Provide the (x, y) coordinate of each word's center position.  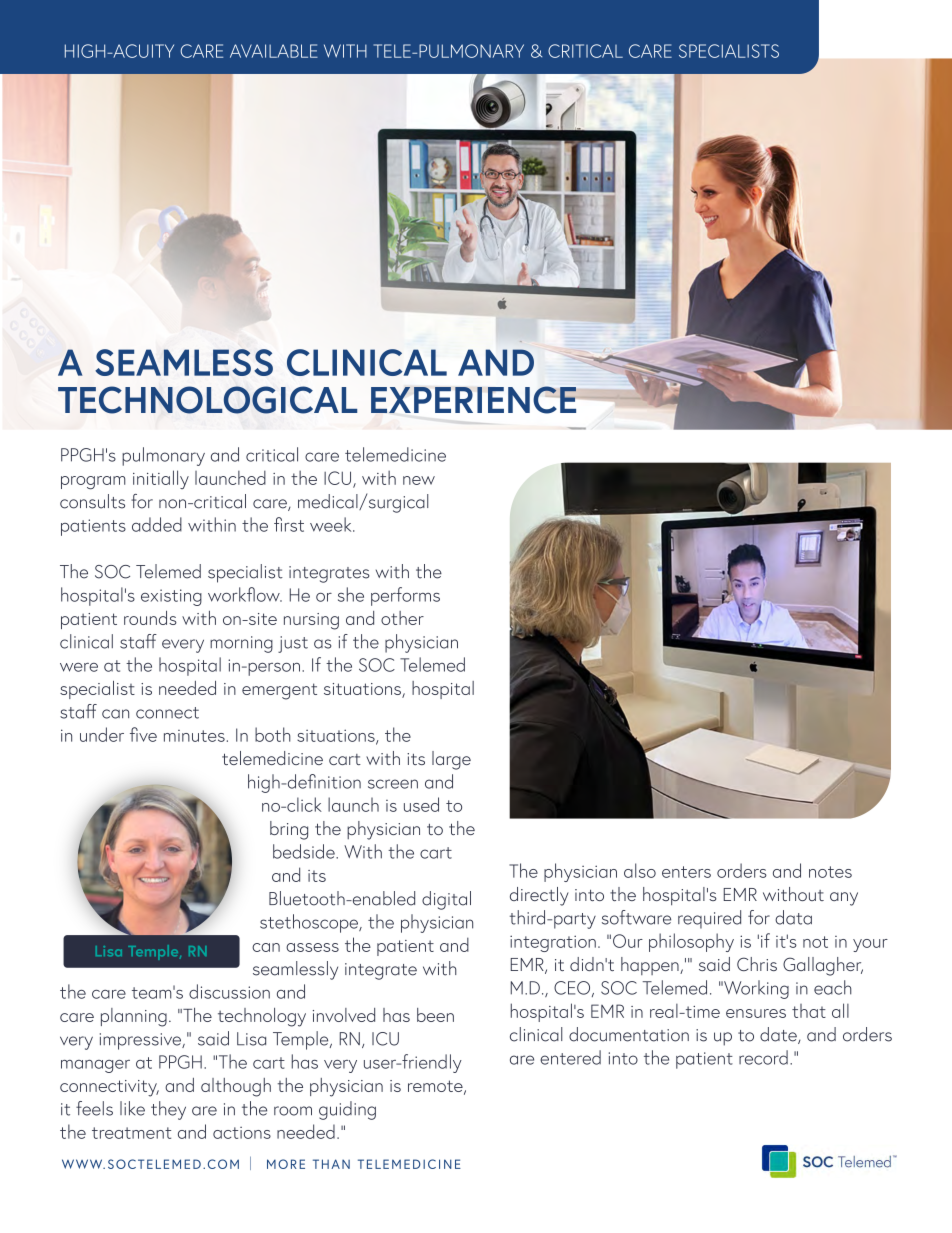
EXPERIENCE (475, 400)
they (168, 1110)
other (402, 618)
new (419, 480)
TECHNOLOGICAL (207, 400)
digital (446, 900)
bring (289, 830)
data (793, 917)
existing (171, 597)
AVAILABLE (274, 51)
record (763, 1057)
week (332, 524)
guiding (347, 1110)
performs (405, 596)
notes (830, 872)
